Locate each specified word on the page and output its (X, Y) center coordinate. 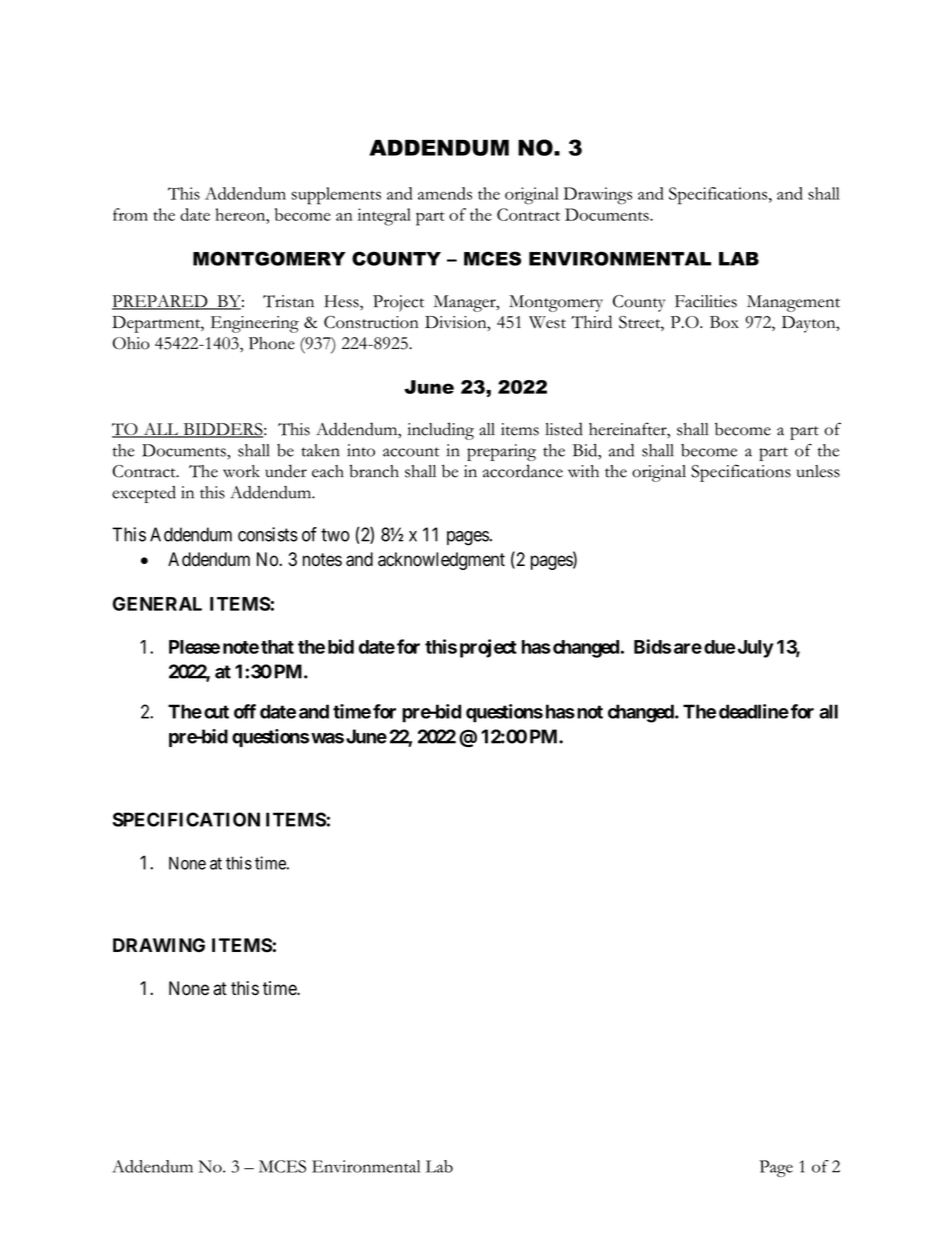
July (754, 649)
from (130, 214)
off (245, 711)
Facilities (706, 301)
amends (445, 193)
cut (216, 712)
